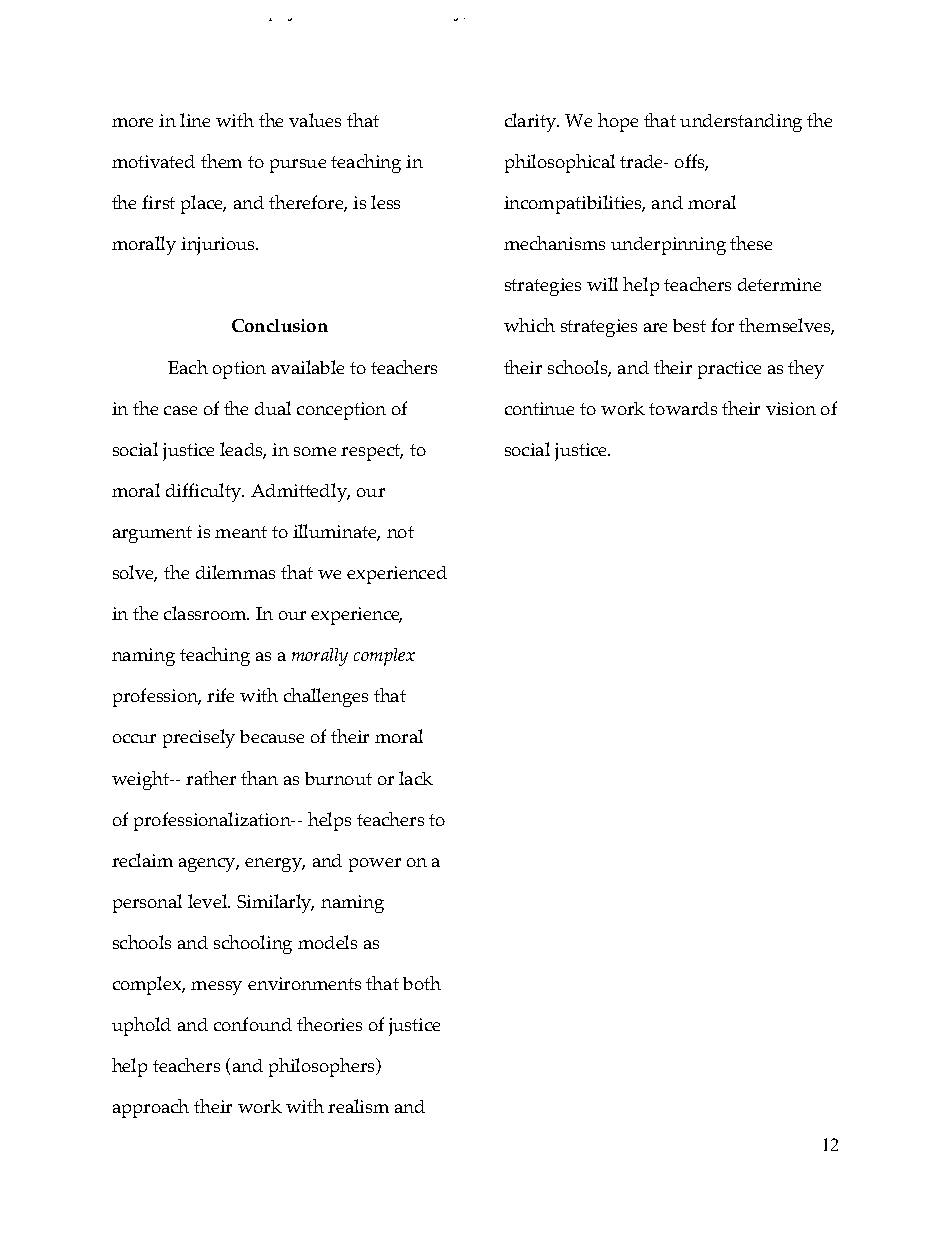 The width and height of the document is (952, 1233). Describe the element at coordinates (239, 370) in the document. I see `option` at that location.
